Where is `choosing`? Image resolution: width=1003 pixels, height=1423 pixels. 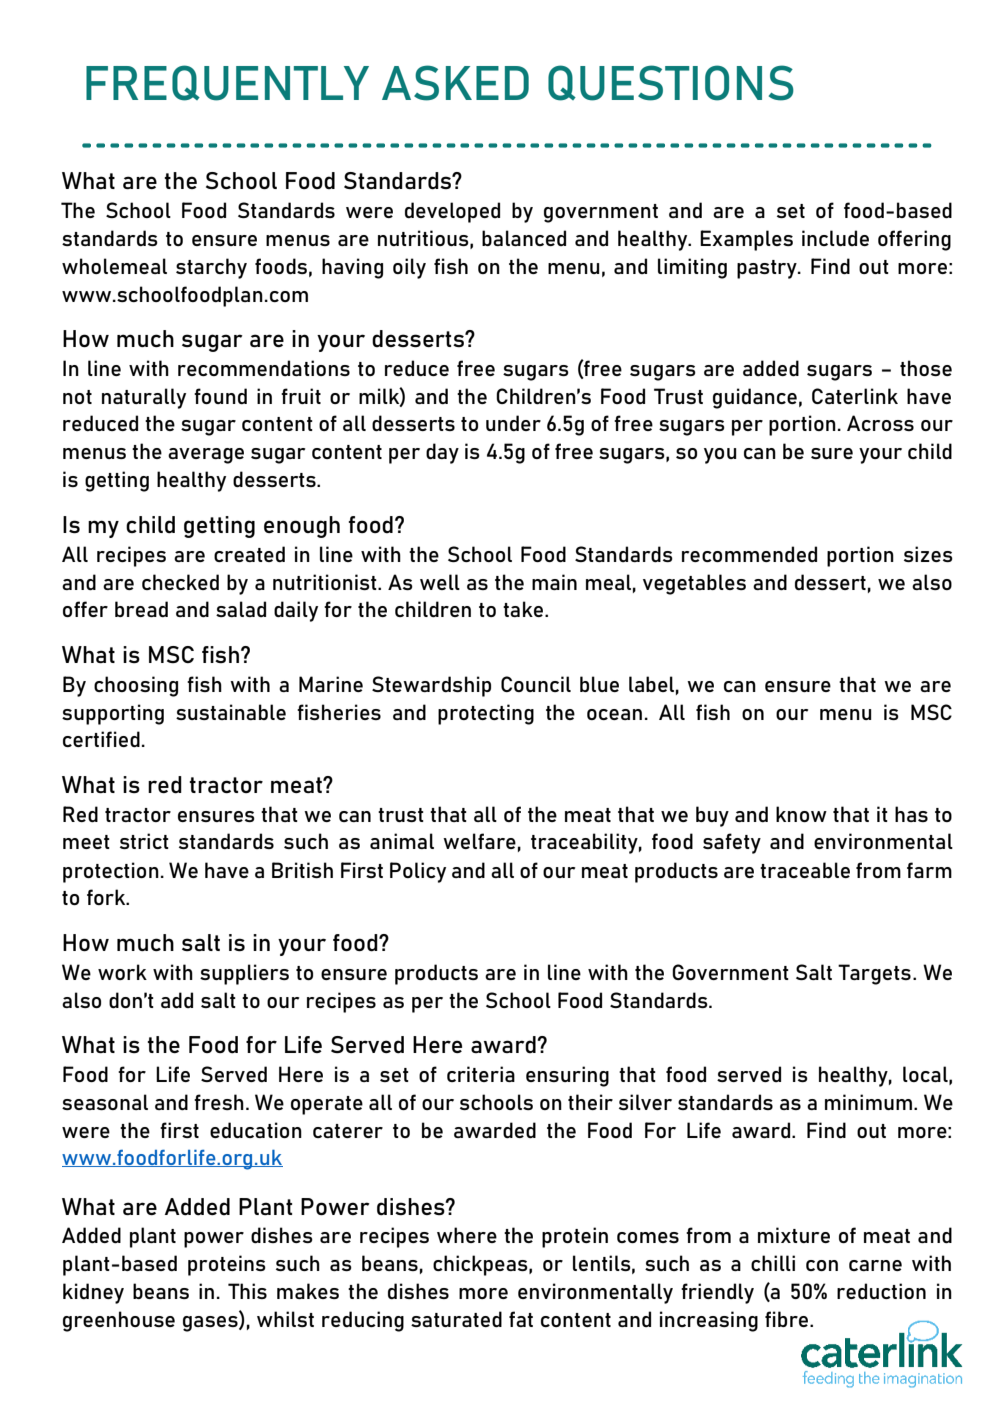
choosing is located at coordinates (136, 686).
